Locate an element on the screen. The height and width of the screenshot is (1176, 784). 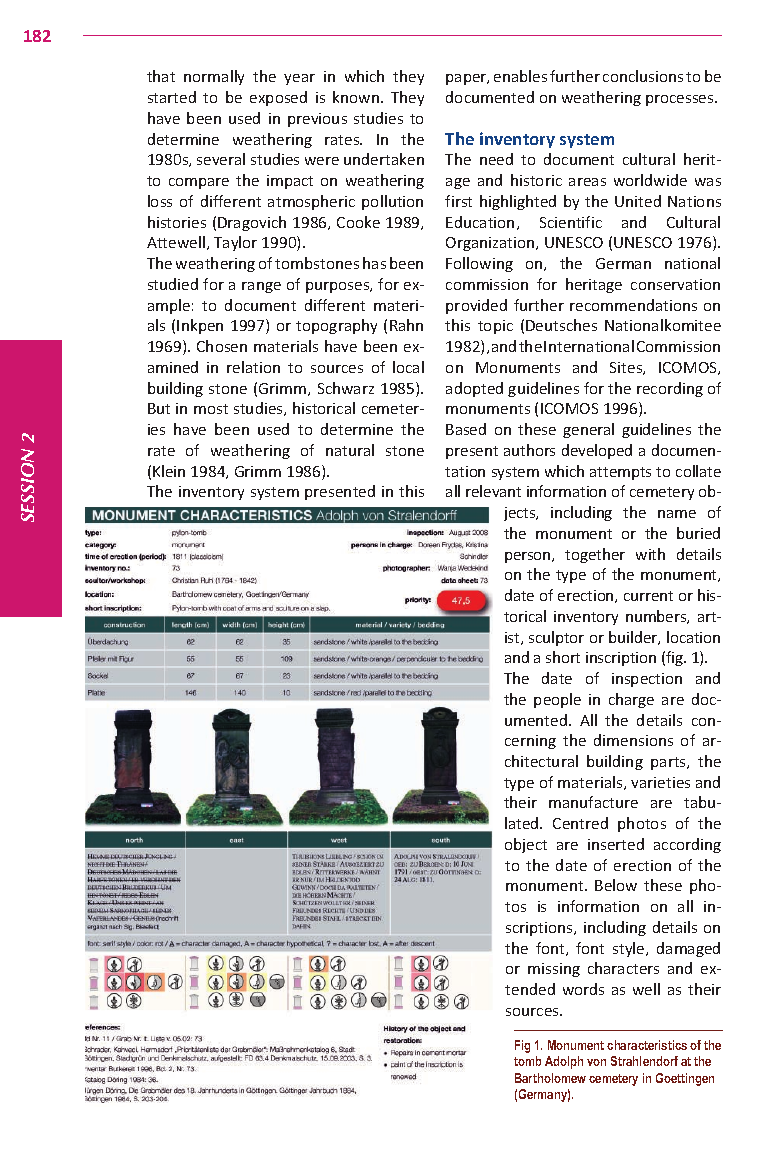
characteristics is located at coordinates (647, 1045).
